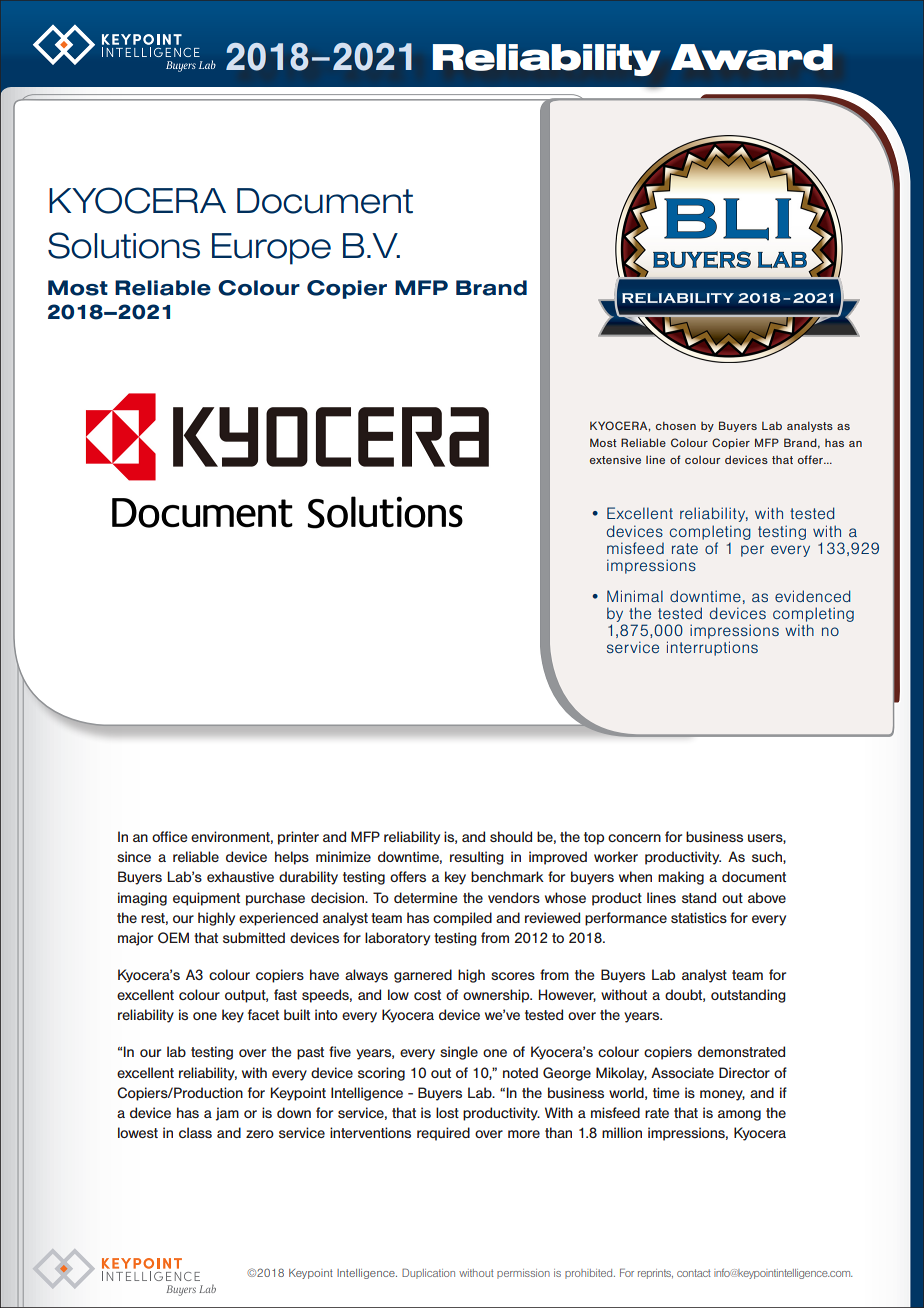 This screenshot has width=924, height=1308. What do you see at coordinates (712, 648) in the screenshot?
I see `interruptions` at bounding box center [712, 648].
